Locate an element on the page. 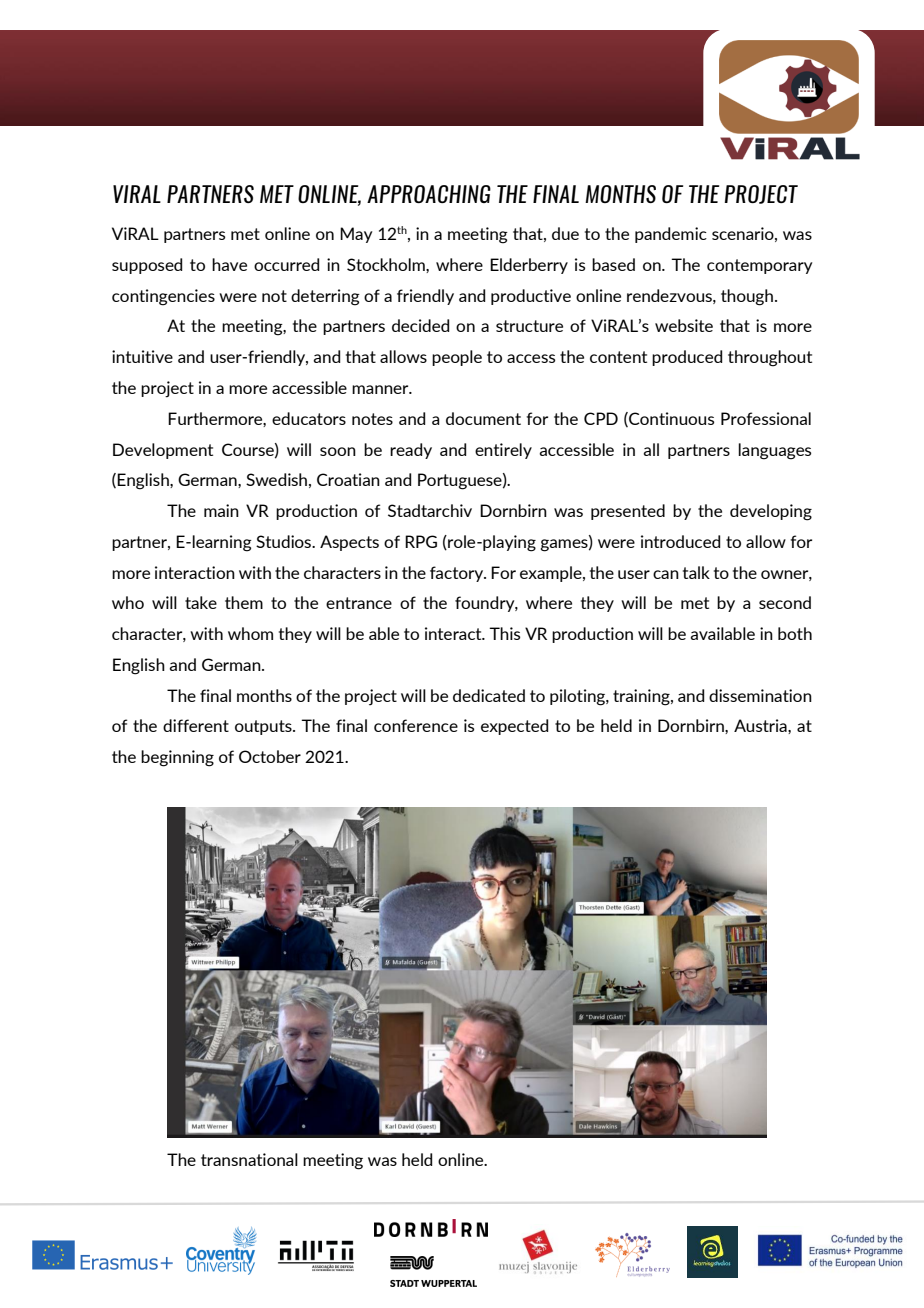  Development is located at coordinates (163, 451).
